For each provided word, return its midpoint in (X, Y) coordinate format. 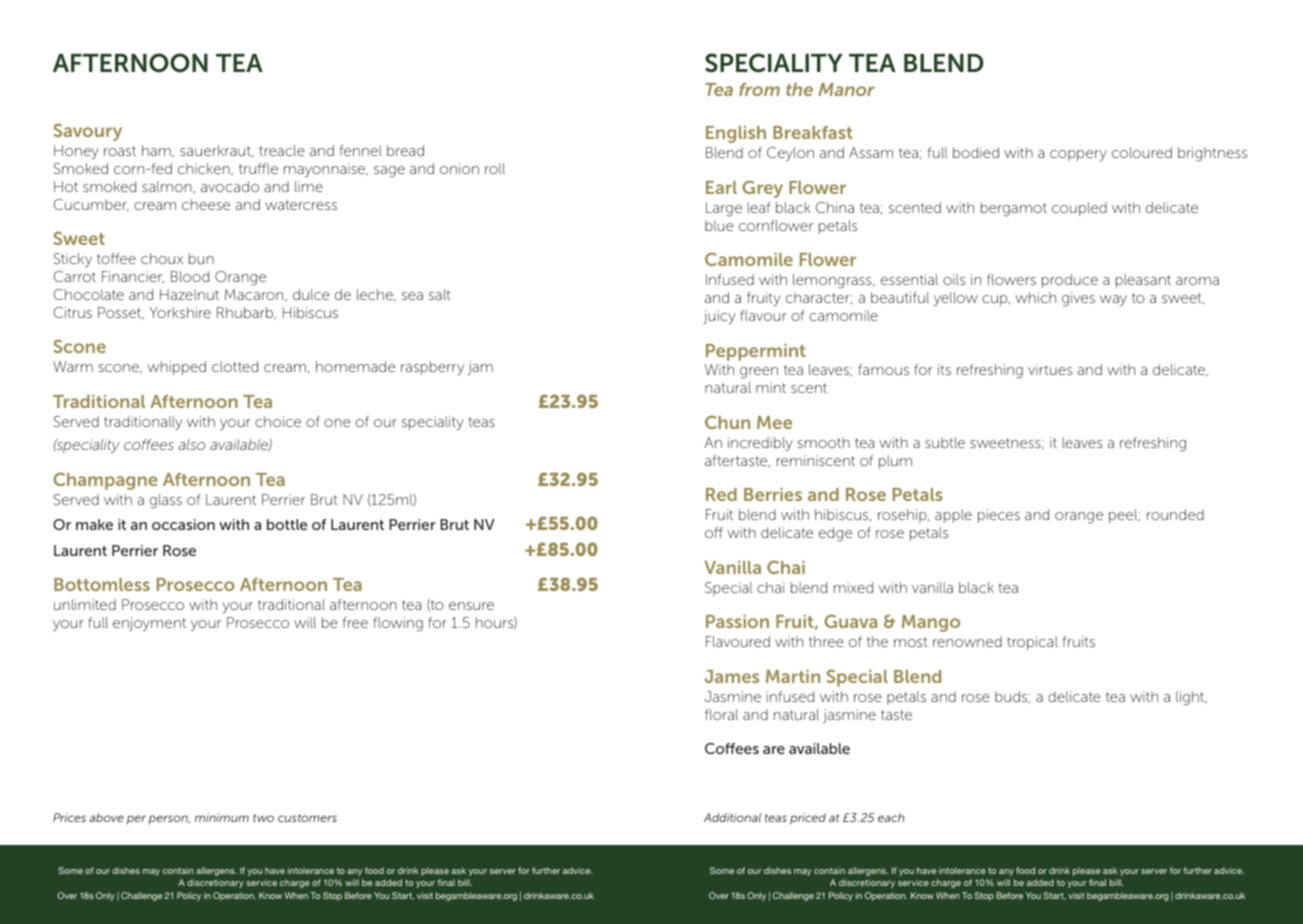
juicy (719, 317)
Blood (190, 276)
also (192, 444)
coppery (1078, 155)
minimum (222, 817)
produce (1070, 281)
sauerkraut (216, 151)
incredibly (760, 444)
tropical (1032, 643)
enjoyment (149, 624)
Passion (737, 621)
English (736, 134)
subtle (945, 442)
